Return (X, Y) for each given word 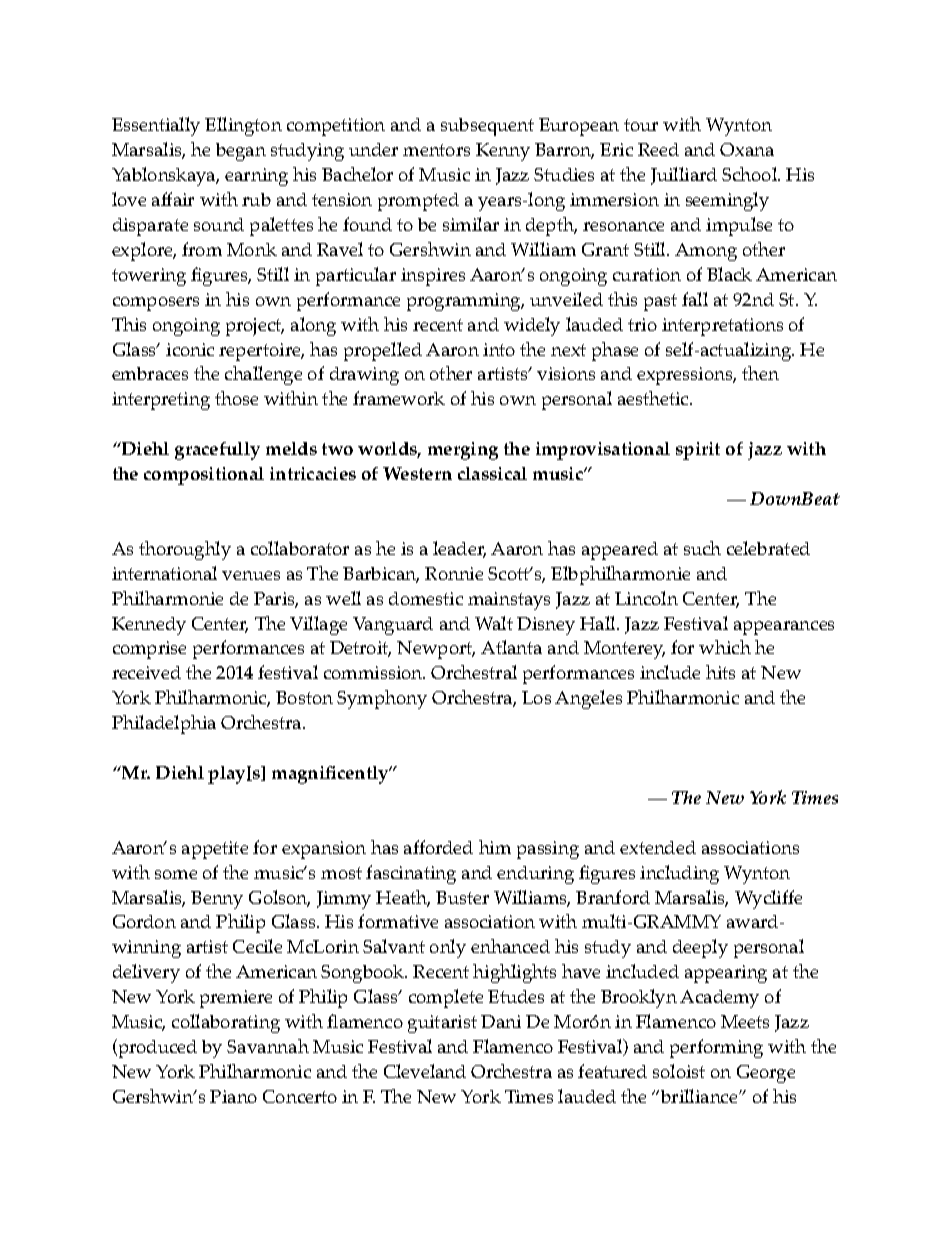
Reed (658, 149)
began (241, 152)
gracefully (217, 451)
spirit (698, 451)
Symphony (382, 699)
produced (156, 1048)
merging (463, 451)
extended (658, 847)
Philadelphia (164, 724)
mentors (436, 150)
